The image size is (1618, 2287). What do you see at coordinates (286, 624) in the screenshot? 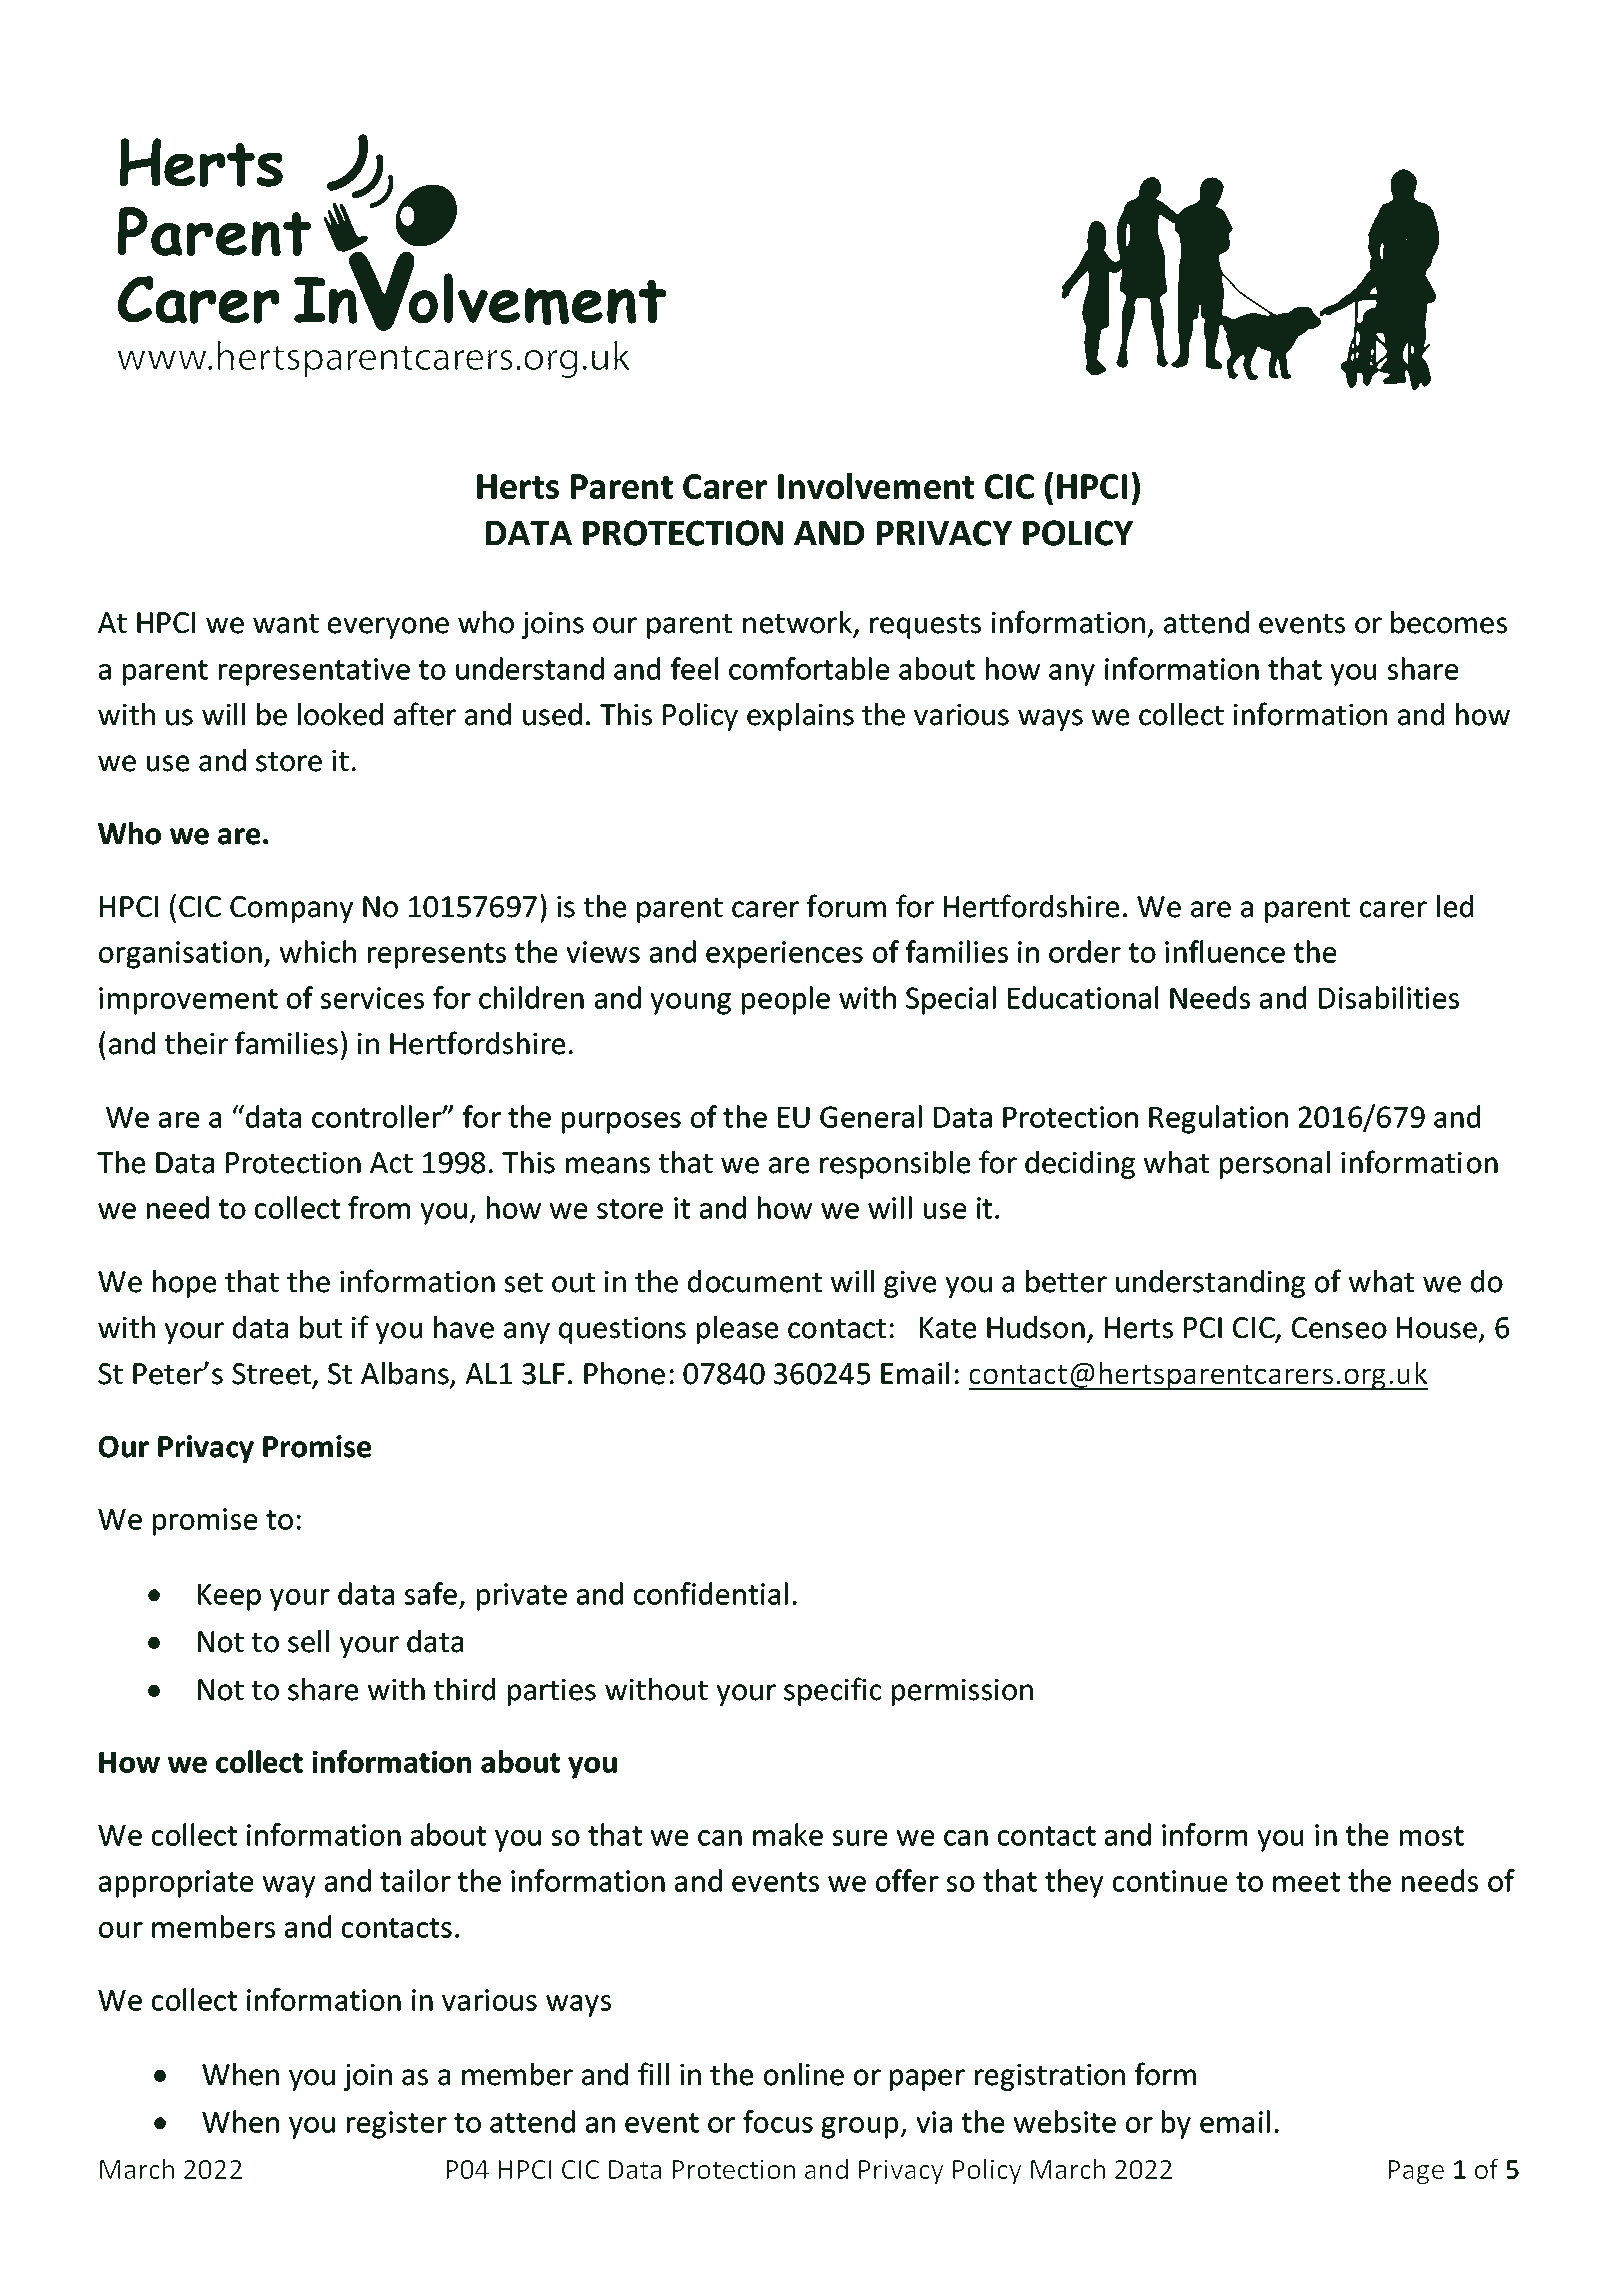
I see `want` at bounding box center [286, 624].
